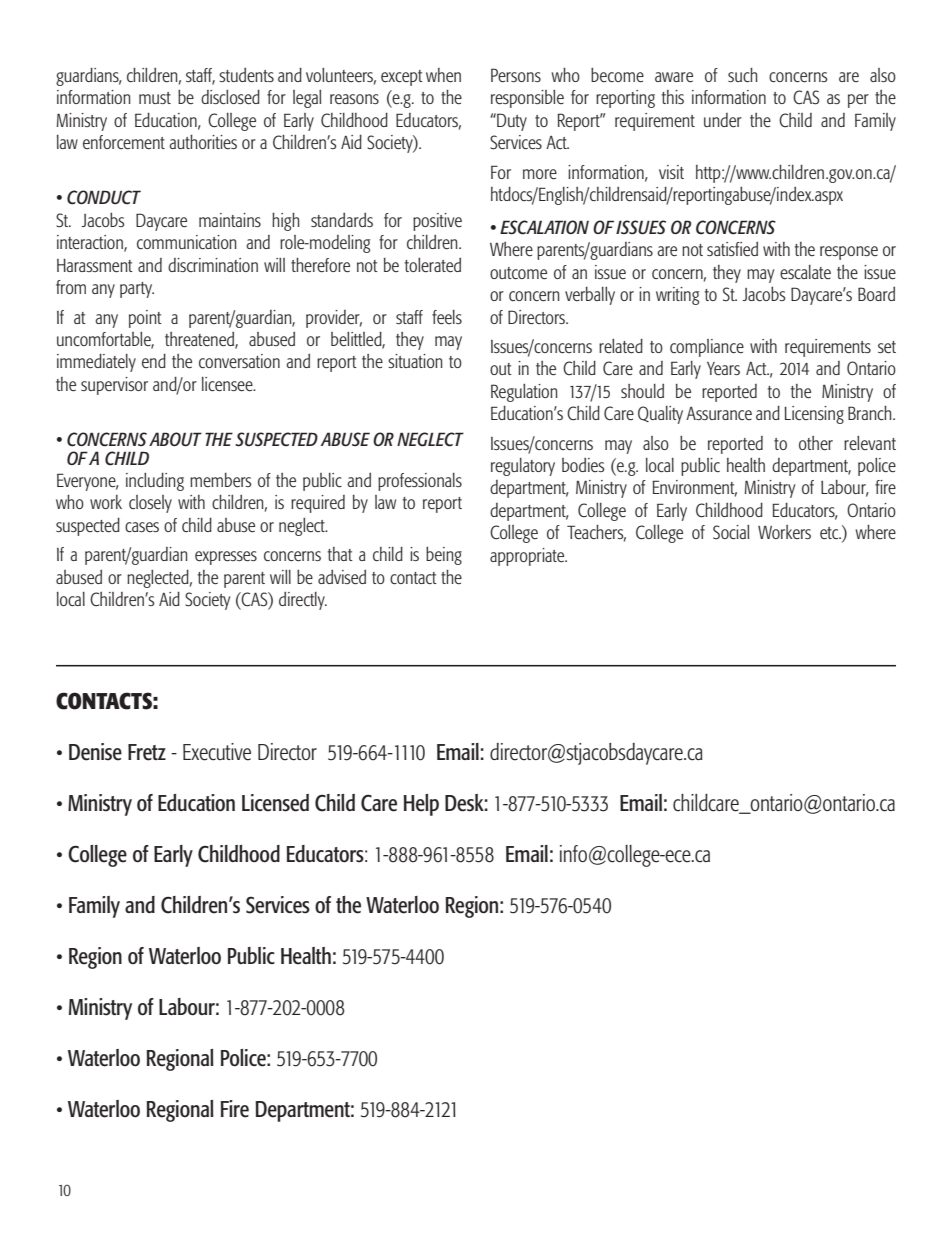  Describe the element at coordinates (527, 99) in the screenshot. I see `responsible` at that location.
